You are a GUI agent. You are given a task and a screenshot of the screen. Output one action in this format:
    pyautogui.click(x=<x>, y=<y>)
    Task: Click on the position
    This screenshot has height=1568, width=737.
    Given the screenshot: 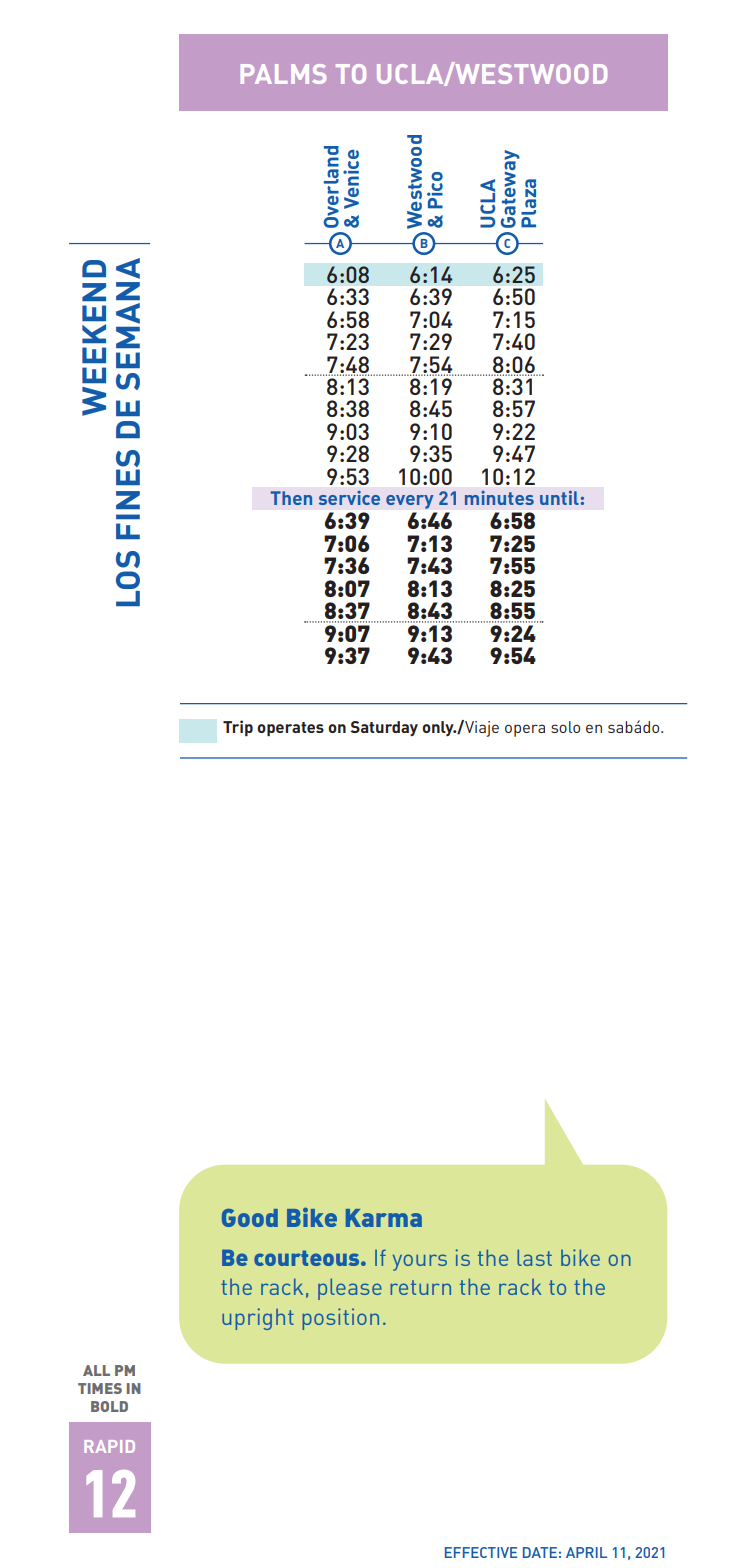 What is the action you would take?
    pyautogui.click(x=341, y=1319)
